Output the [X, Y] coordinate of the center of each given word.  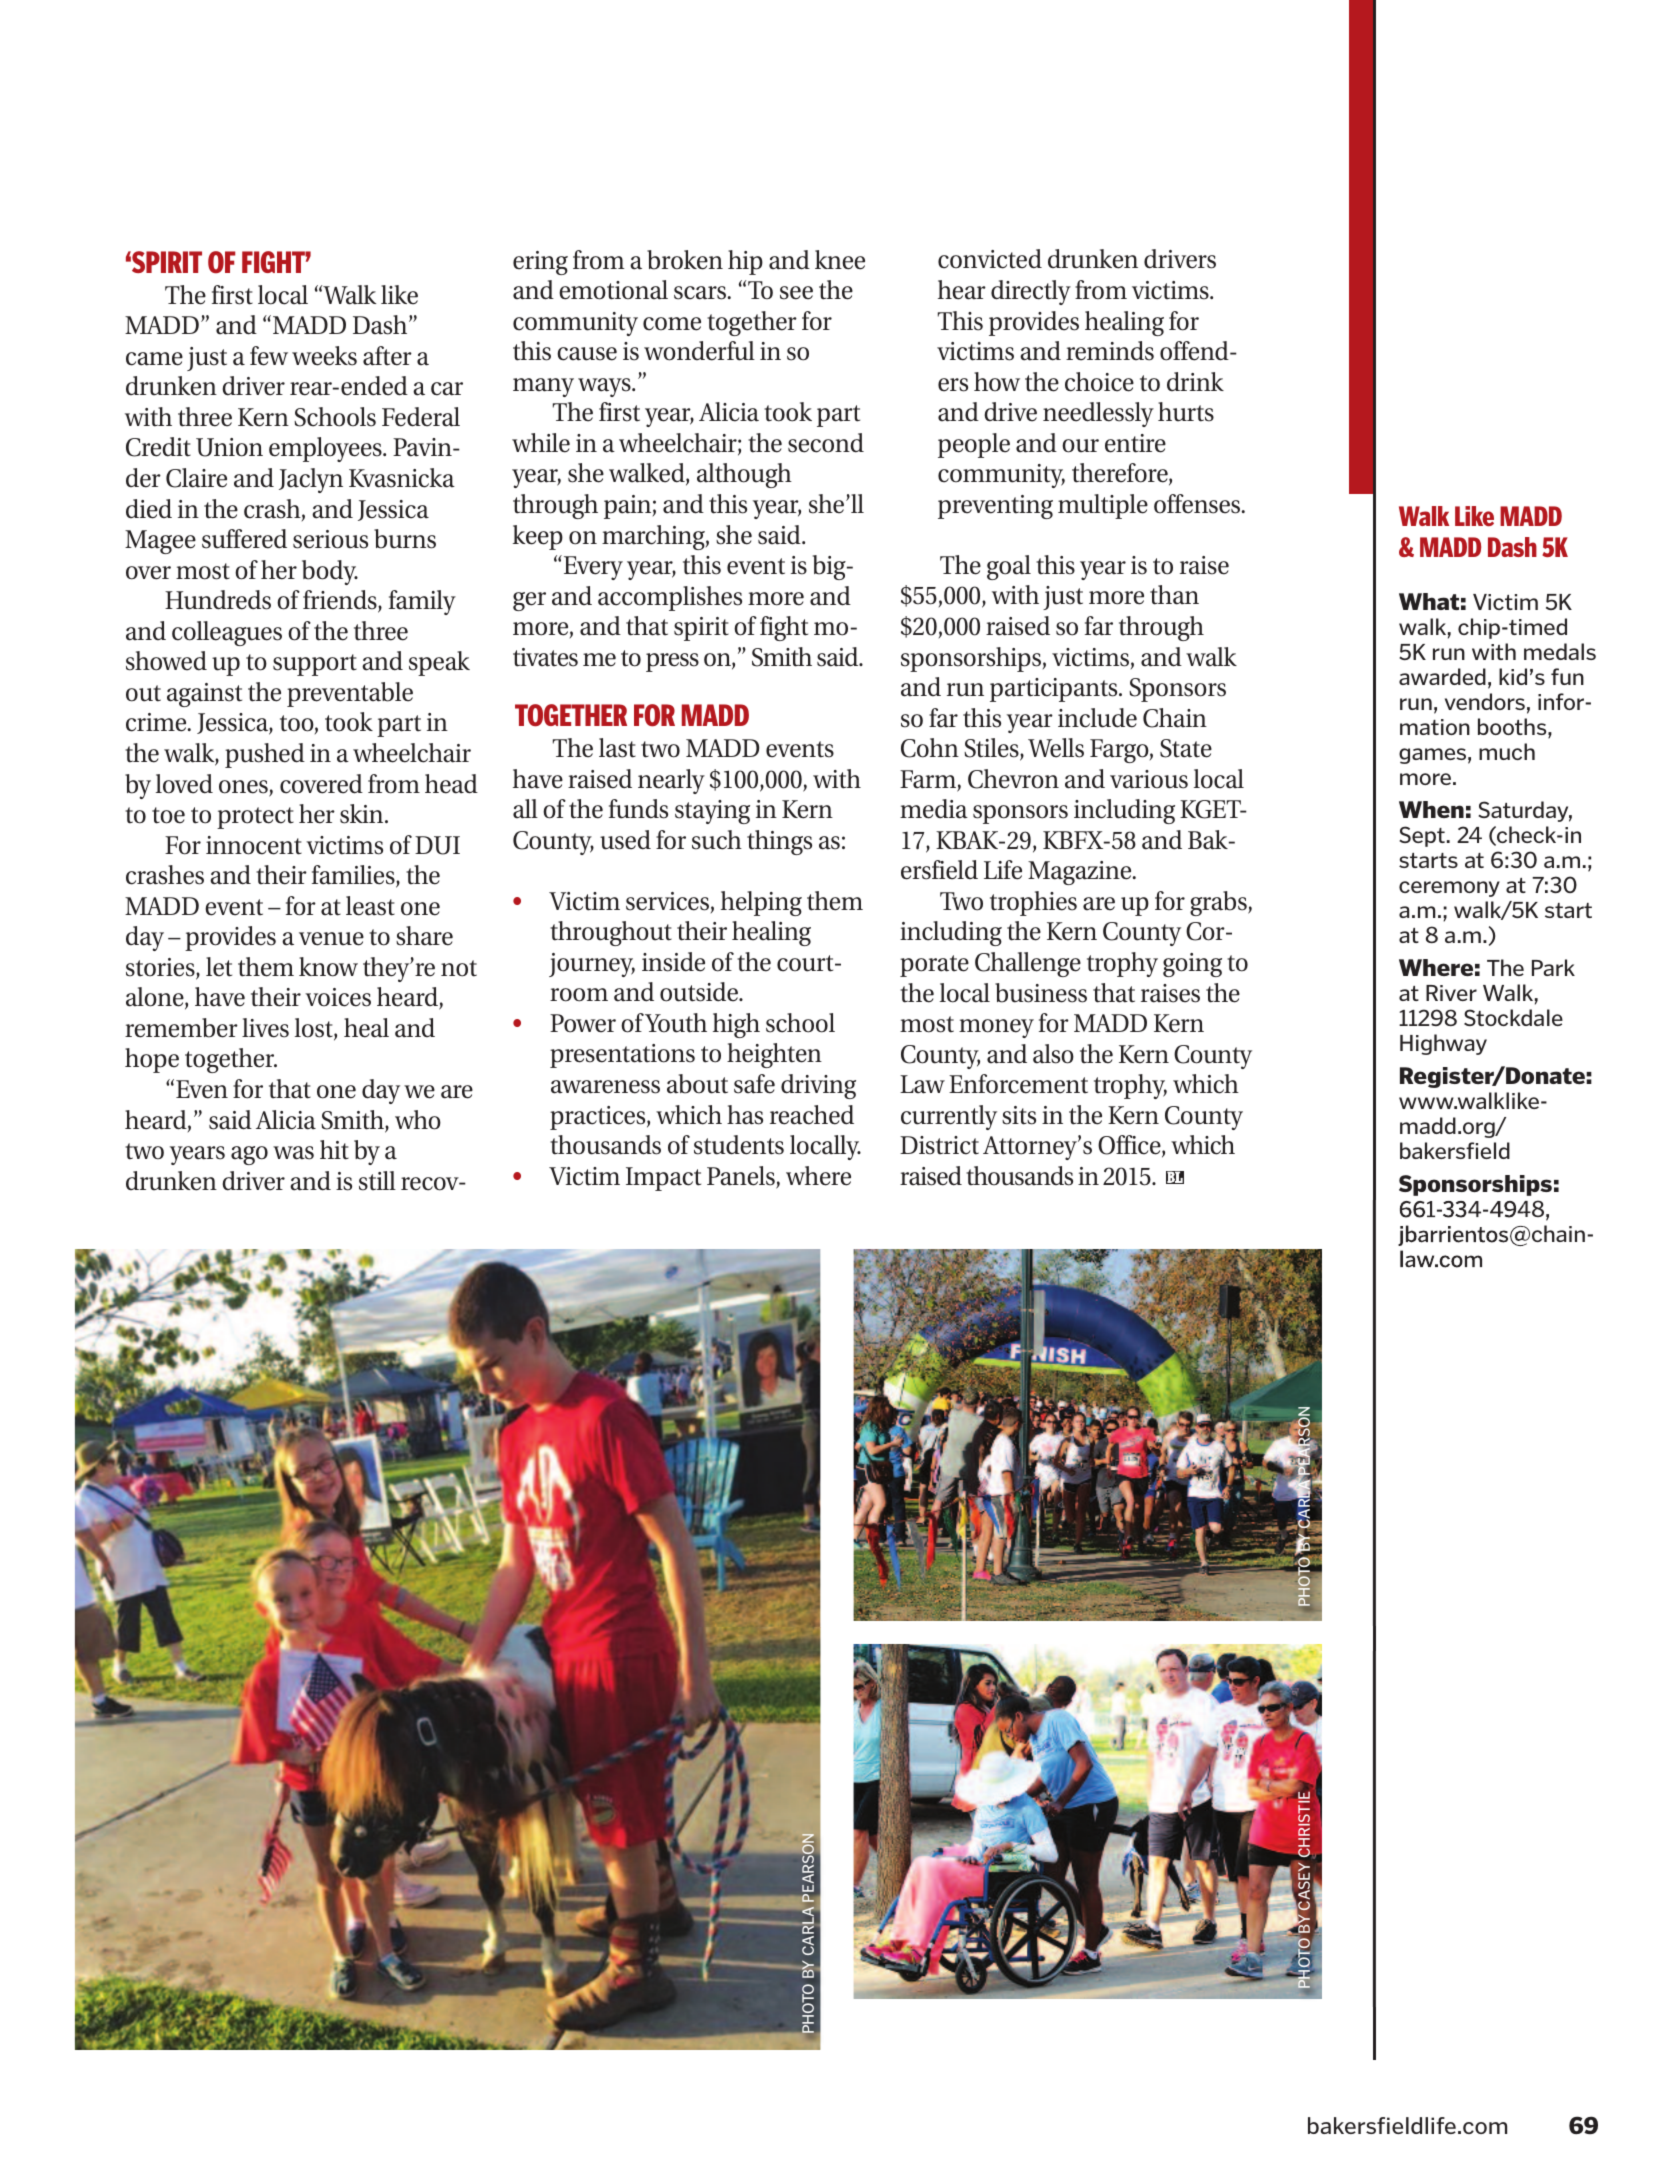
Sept [1422, 836]
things [779, 842]
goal [1009, 567]
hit [334, 1150]
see [796, 293]
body [330, 572]
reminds [1110, 351]
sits [1019, 1115]
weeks [324, 356]
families [354, 876]
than [1174, 595]
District [939, 1145]
